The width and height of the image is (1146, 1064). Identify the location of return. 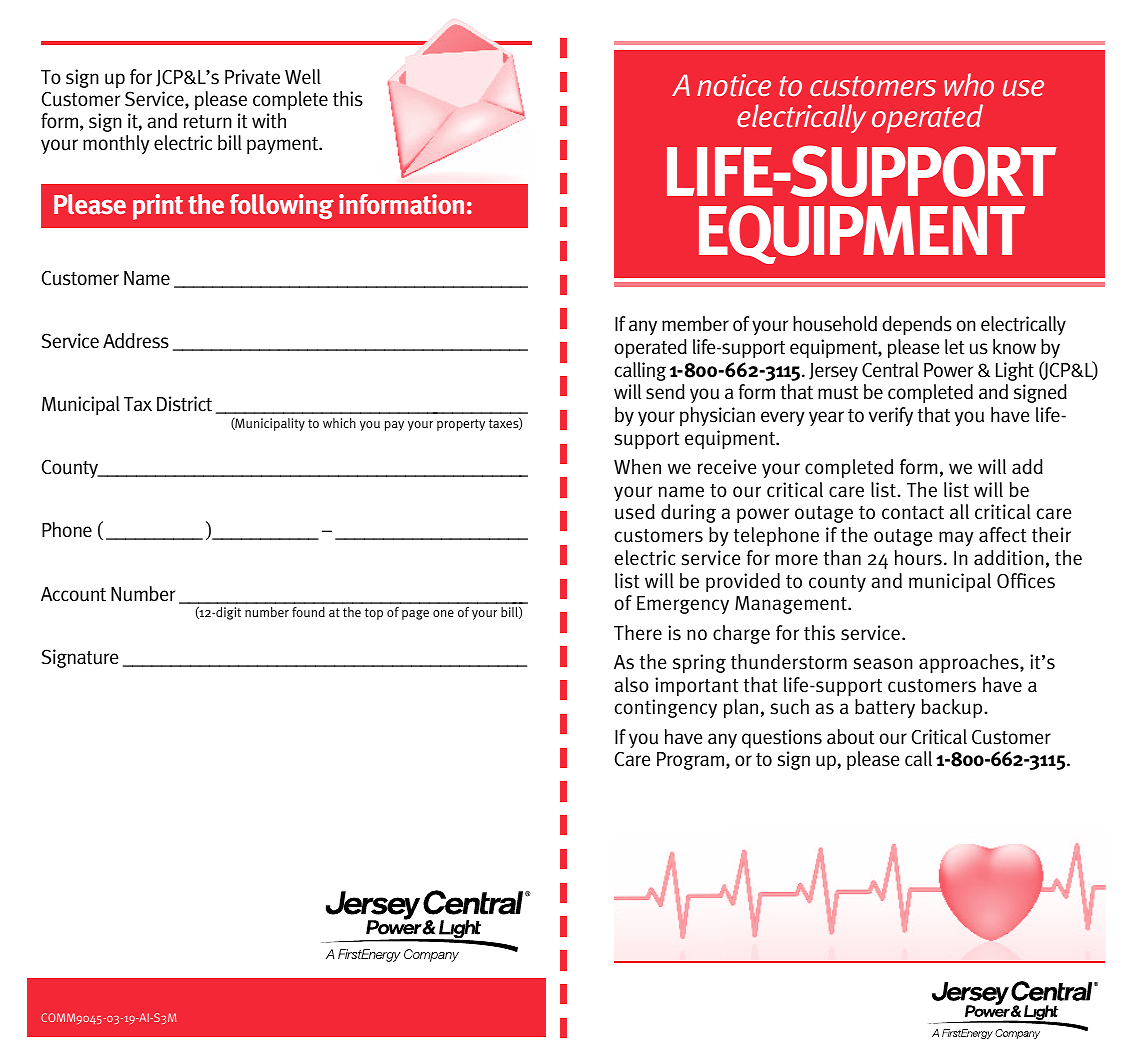
(207, 122).
